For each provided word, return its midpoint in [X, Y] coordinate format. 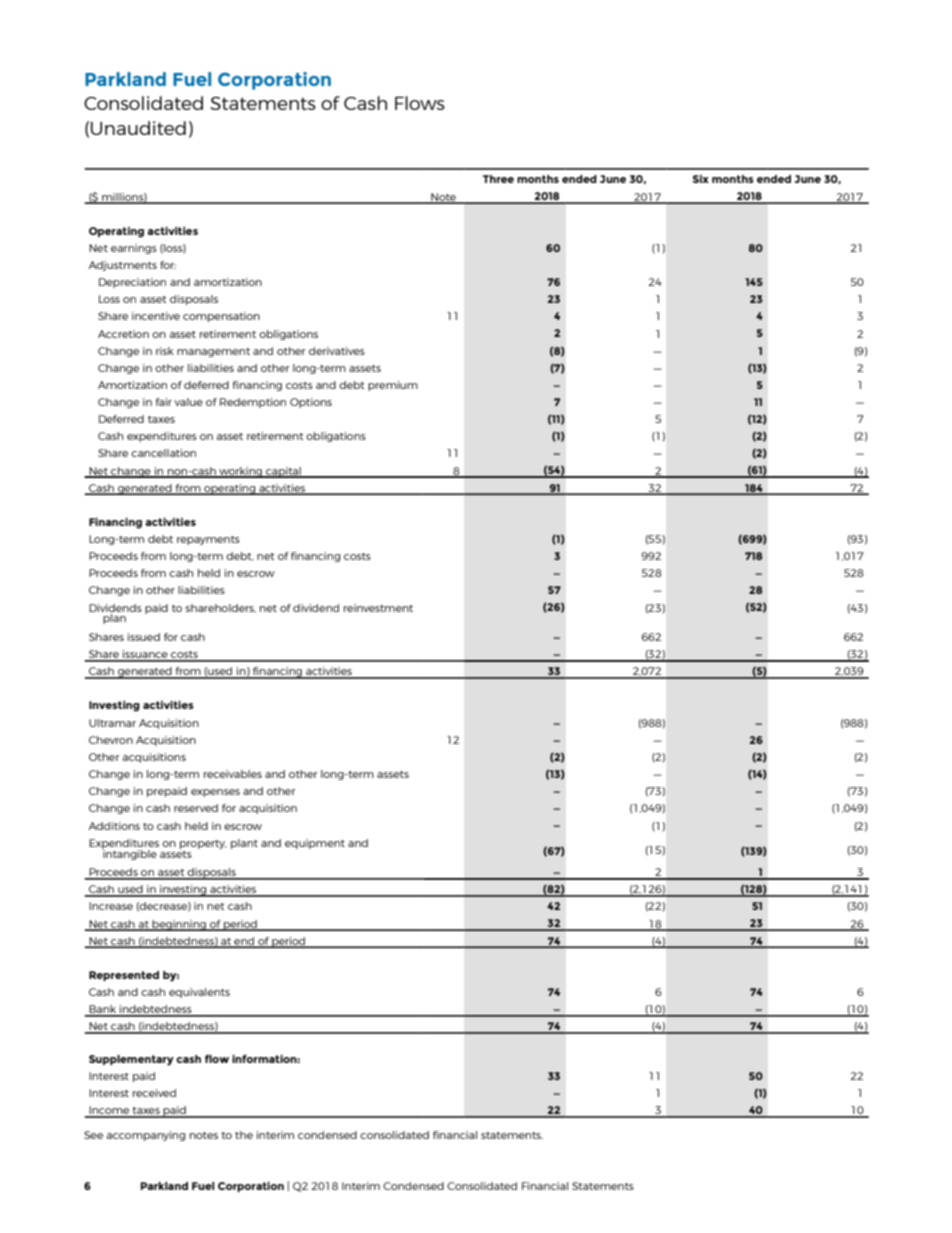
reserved [196, 808]
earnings [134, 249]
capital [283, 472]
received [154, 1093]
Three [498, 179]
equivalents [199, 993]
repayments [208, 540]
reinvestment [378, 608]
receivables [233, 774]
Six [701, 179]
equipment [315, 844]
